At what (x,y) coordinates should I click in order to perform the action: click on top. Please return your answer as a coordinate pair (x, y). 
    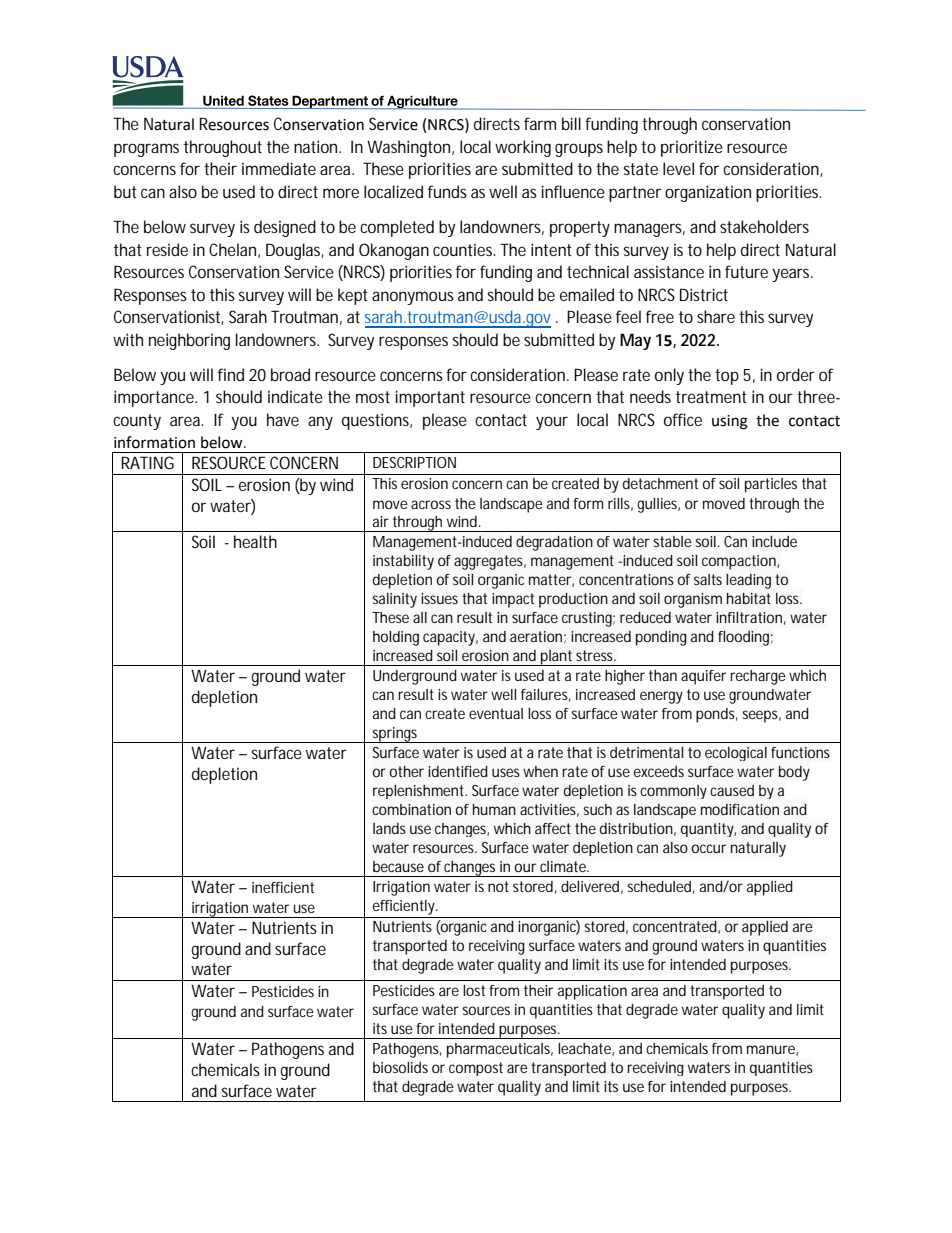
    Looking at the image, I should click on (727, 377).
